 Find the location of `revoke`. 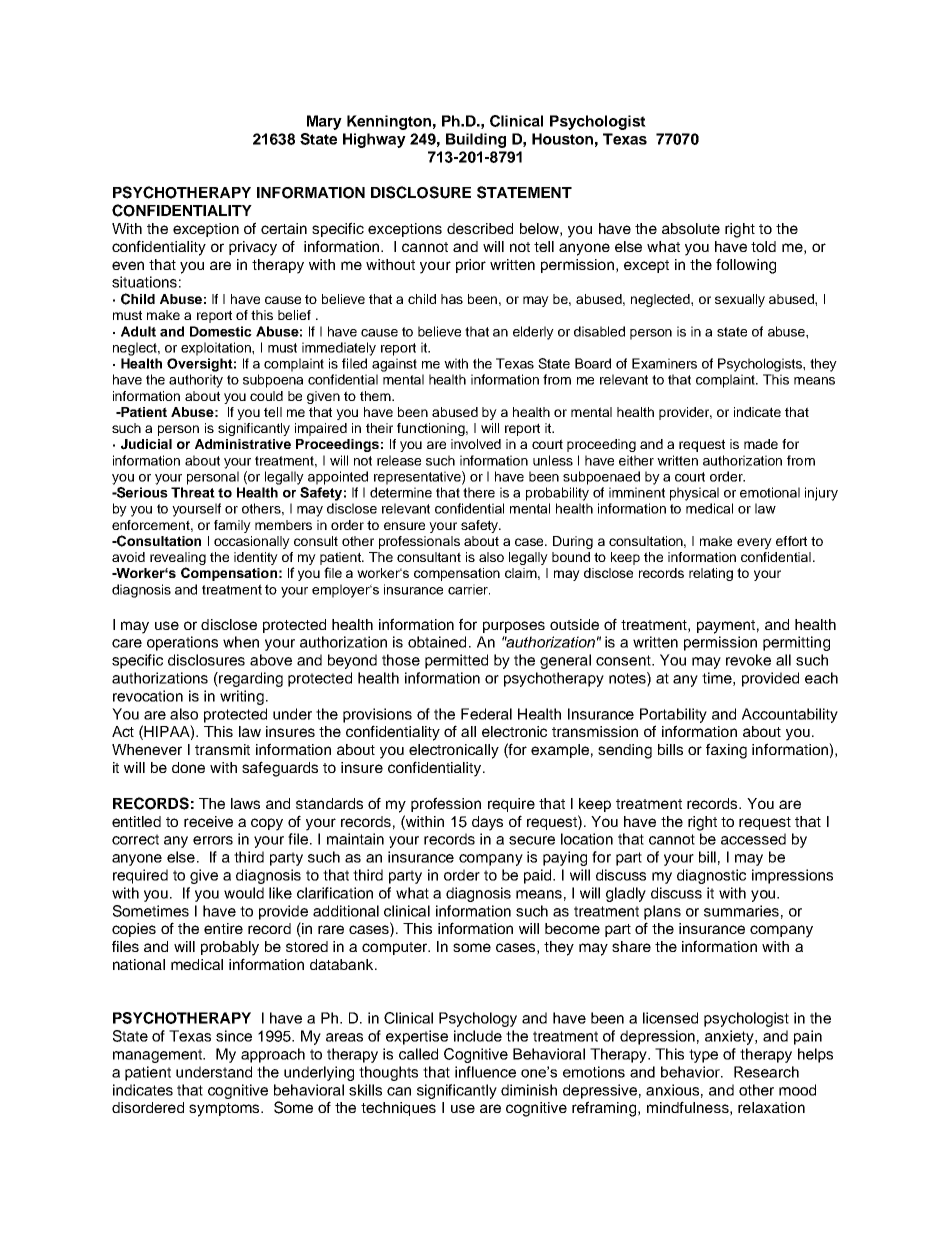

revoke is located at coordinates (748, 660).
